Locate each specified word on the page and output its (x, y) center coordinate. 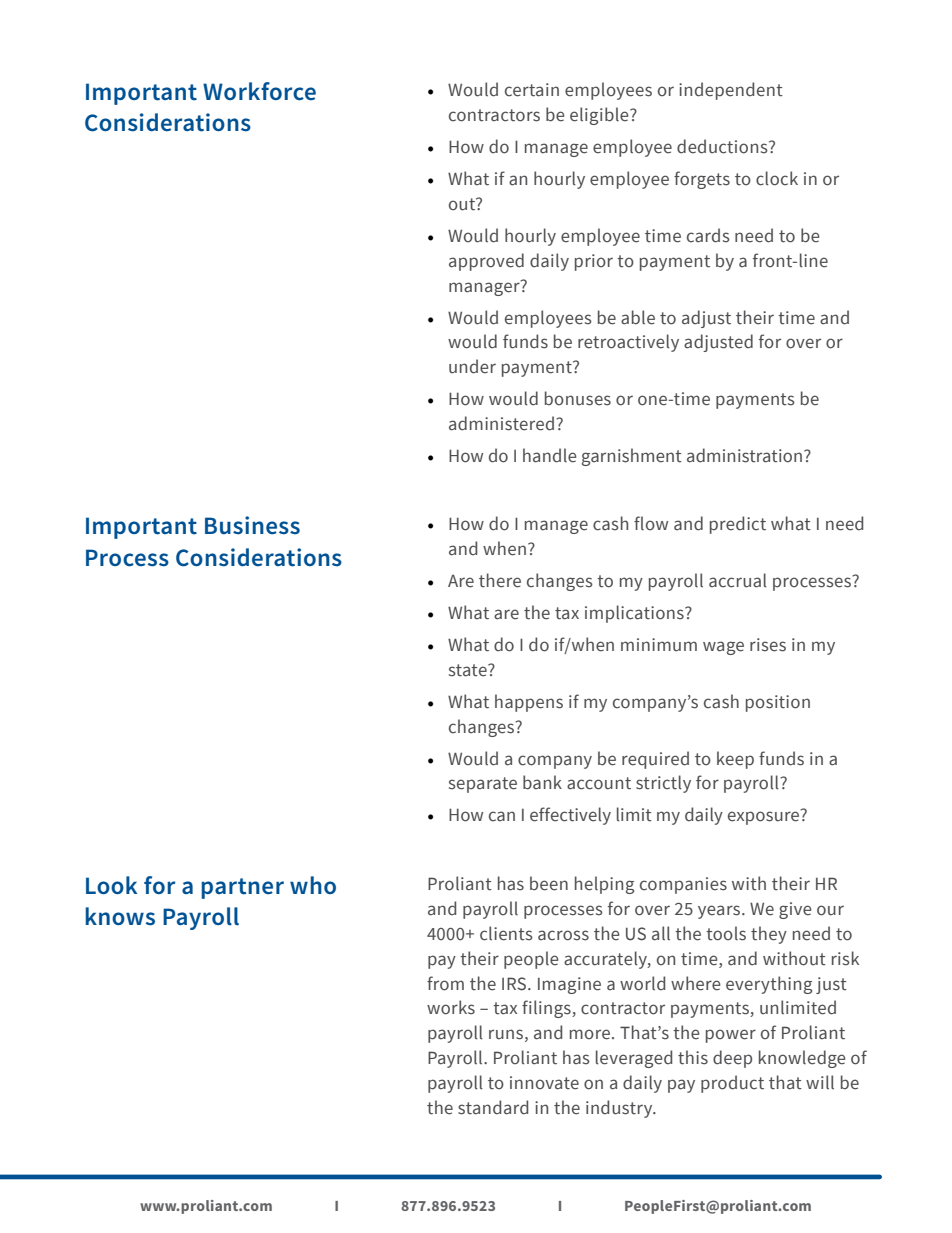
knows (120, 916)
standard (493, 1107)
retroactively (628, 343)
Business (252, 525)
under (472, 366)
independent (731, 91)
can (502, 816)
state (469, 670)
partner (242, 888)
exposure (765, 817)
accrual (738, 580)
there (500, 580)
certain (532, 90)
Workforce (259, 91)
